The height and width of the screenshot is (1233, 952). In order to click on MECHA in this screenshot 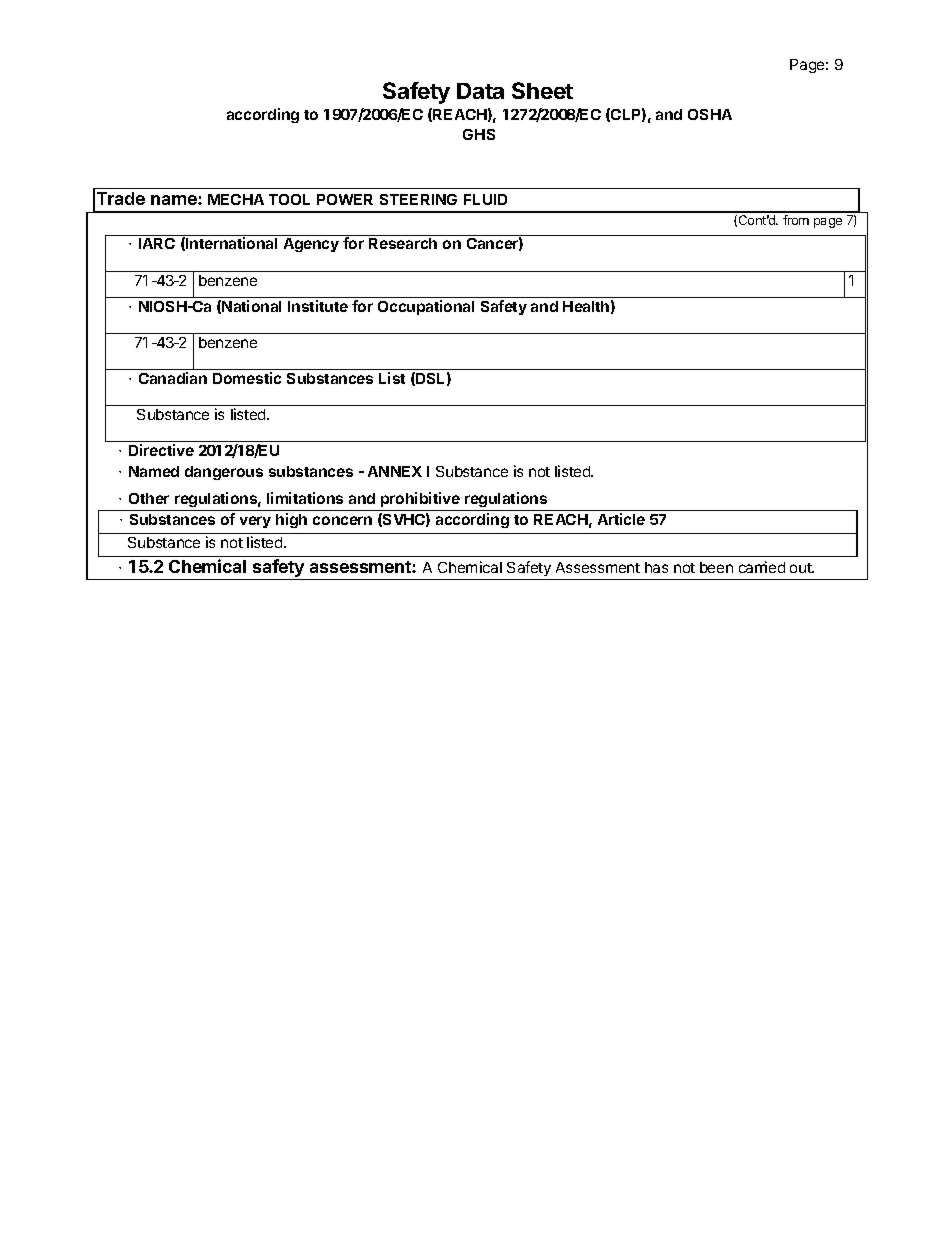, I will do `click(236, 199)`.
